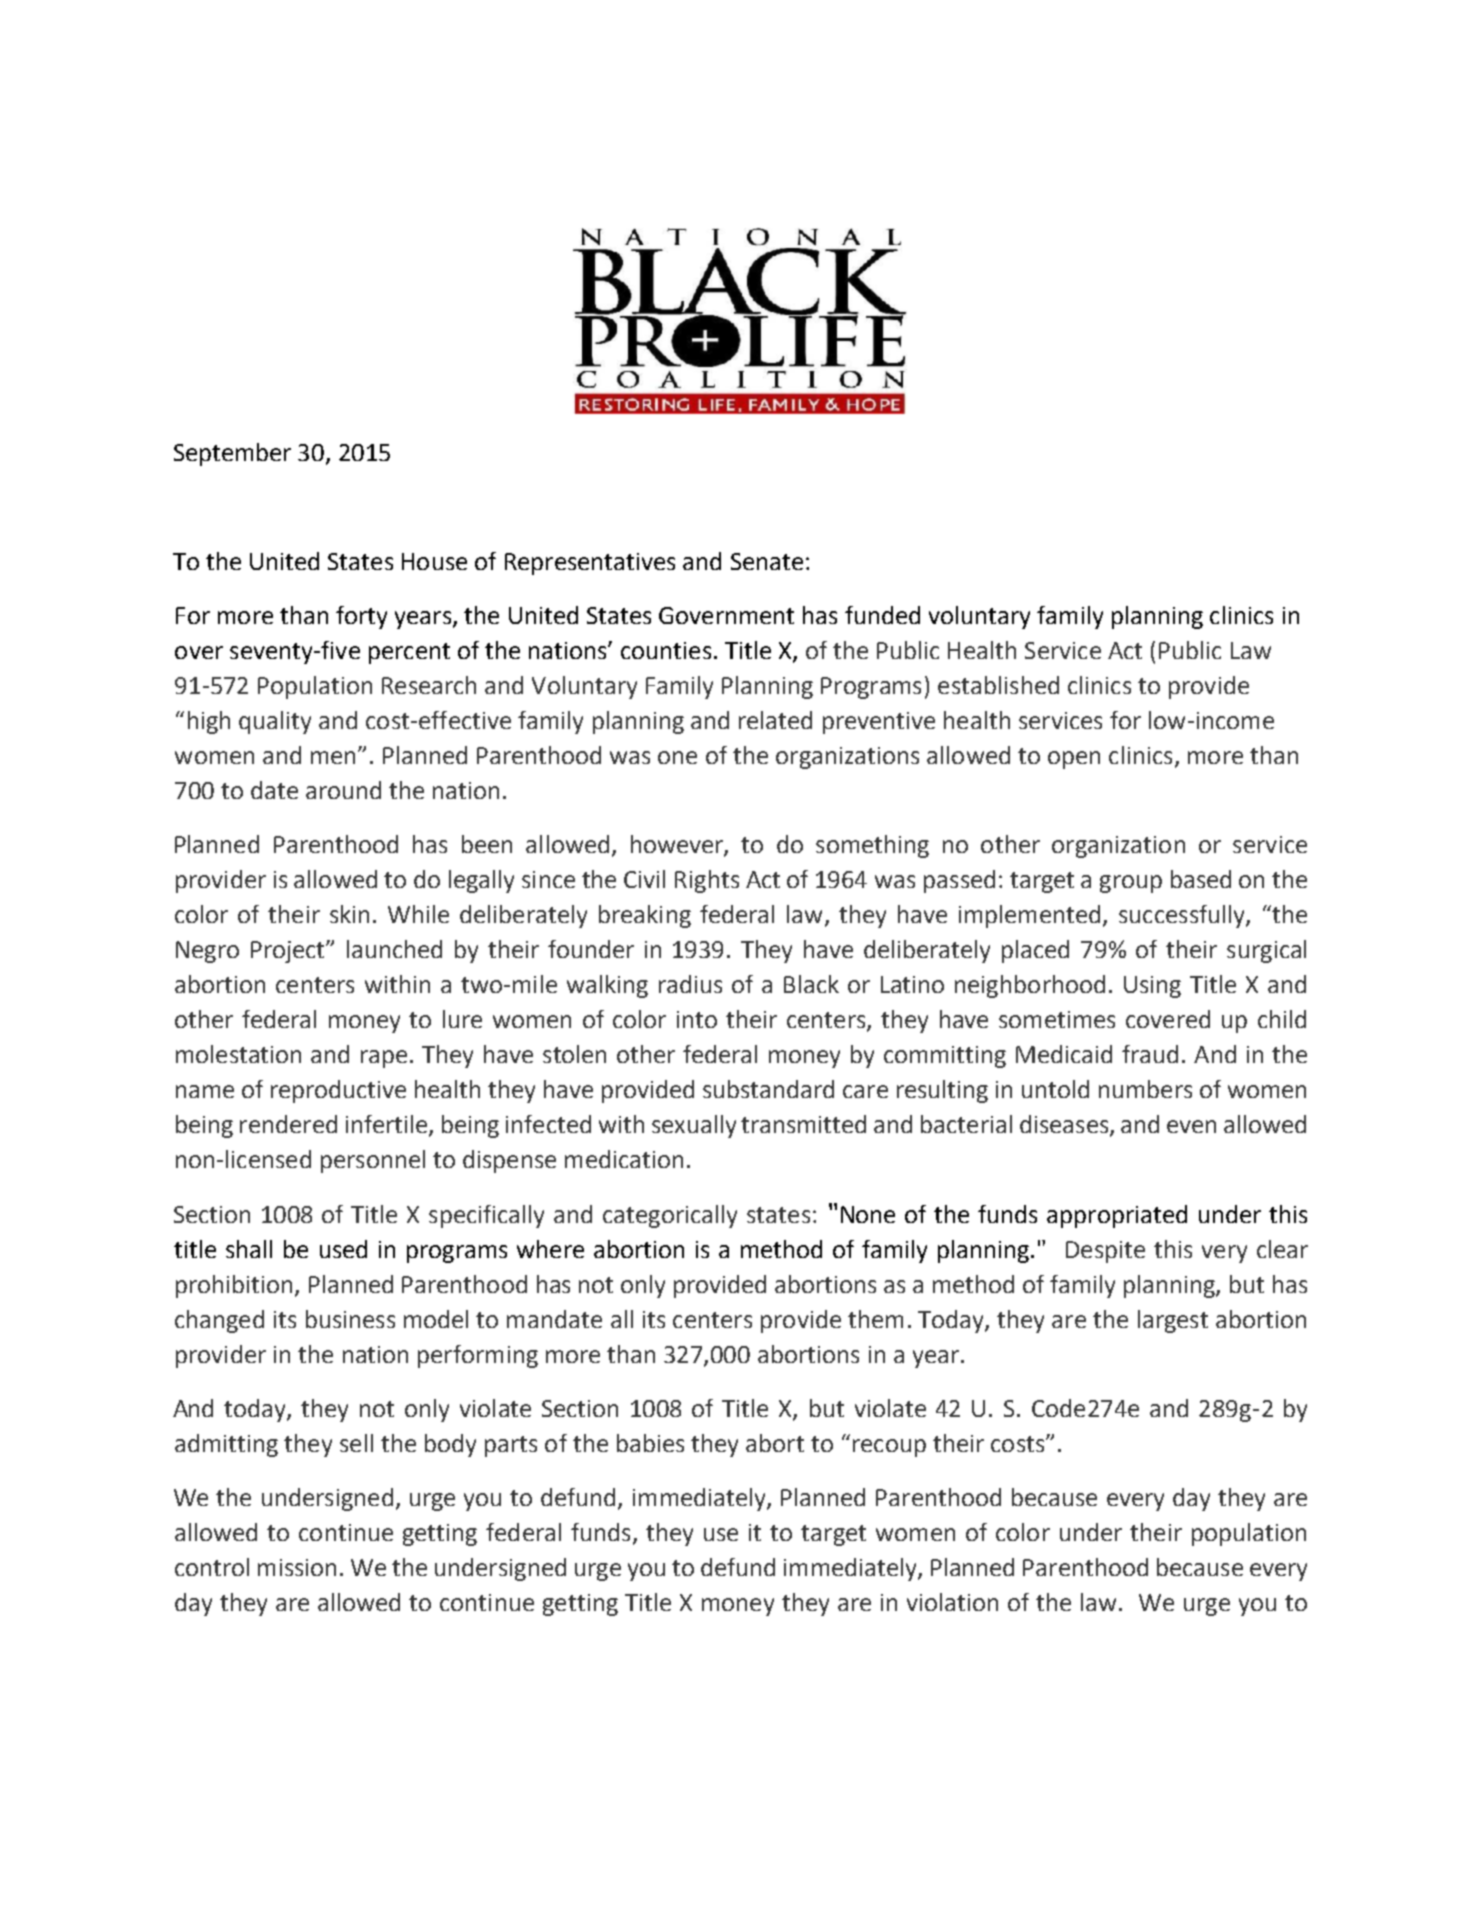 The height and width of the document is (1917, 1482). I want to click on Senate, so click(767, 561).
